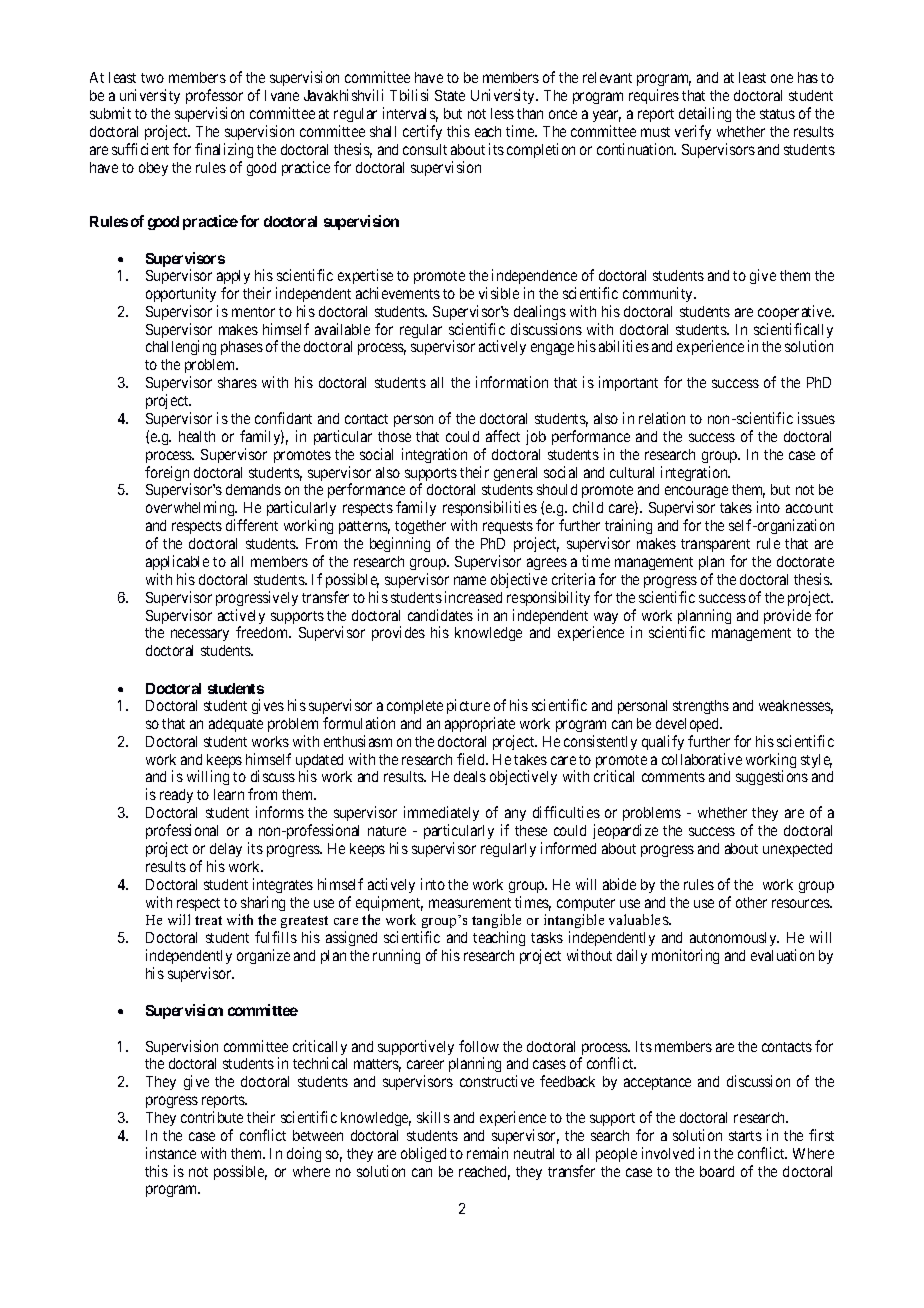 The image size is (924, 1308). Describe the element at coordinates (214, 98) in the page. I see `professor` at that location.
